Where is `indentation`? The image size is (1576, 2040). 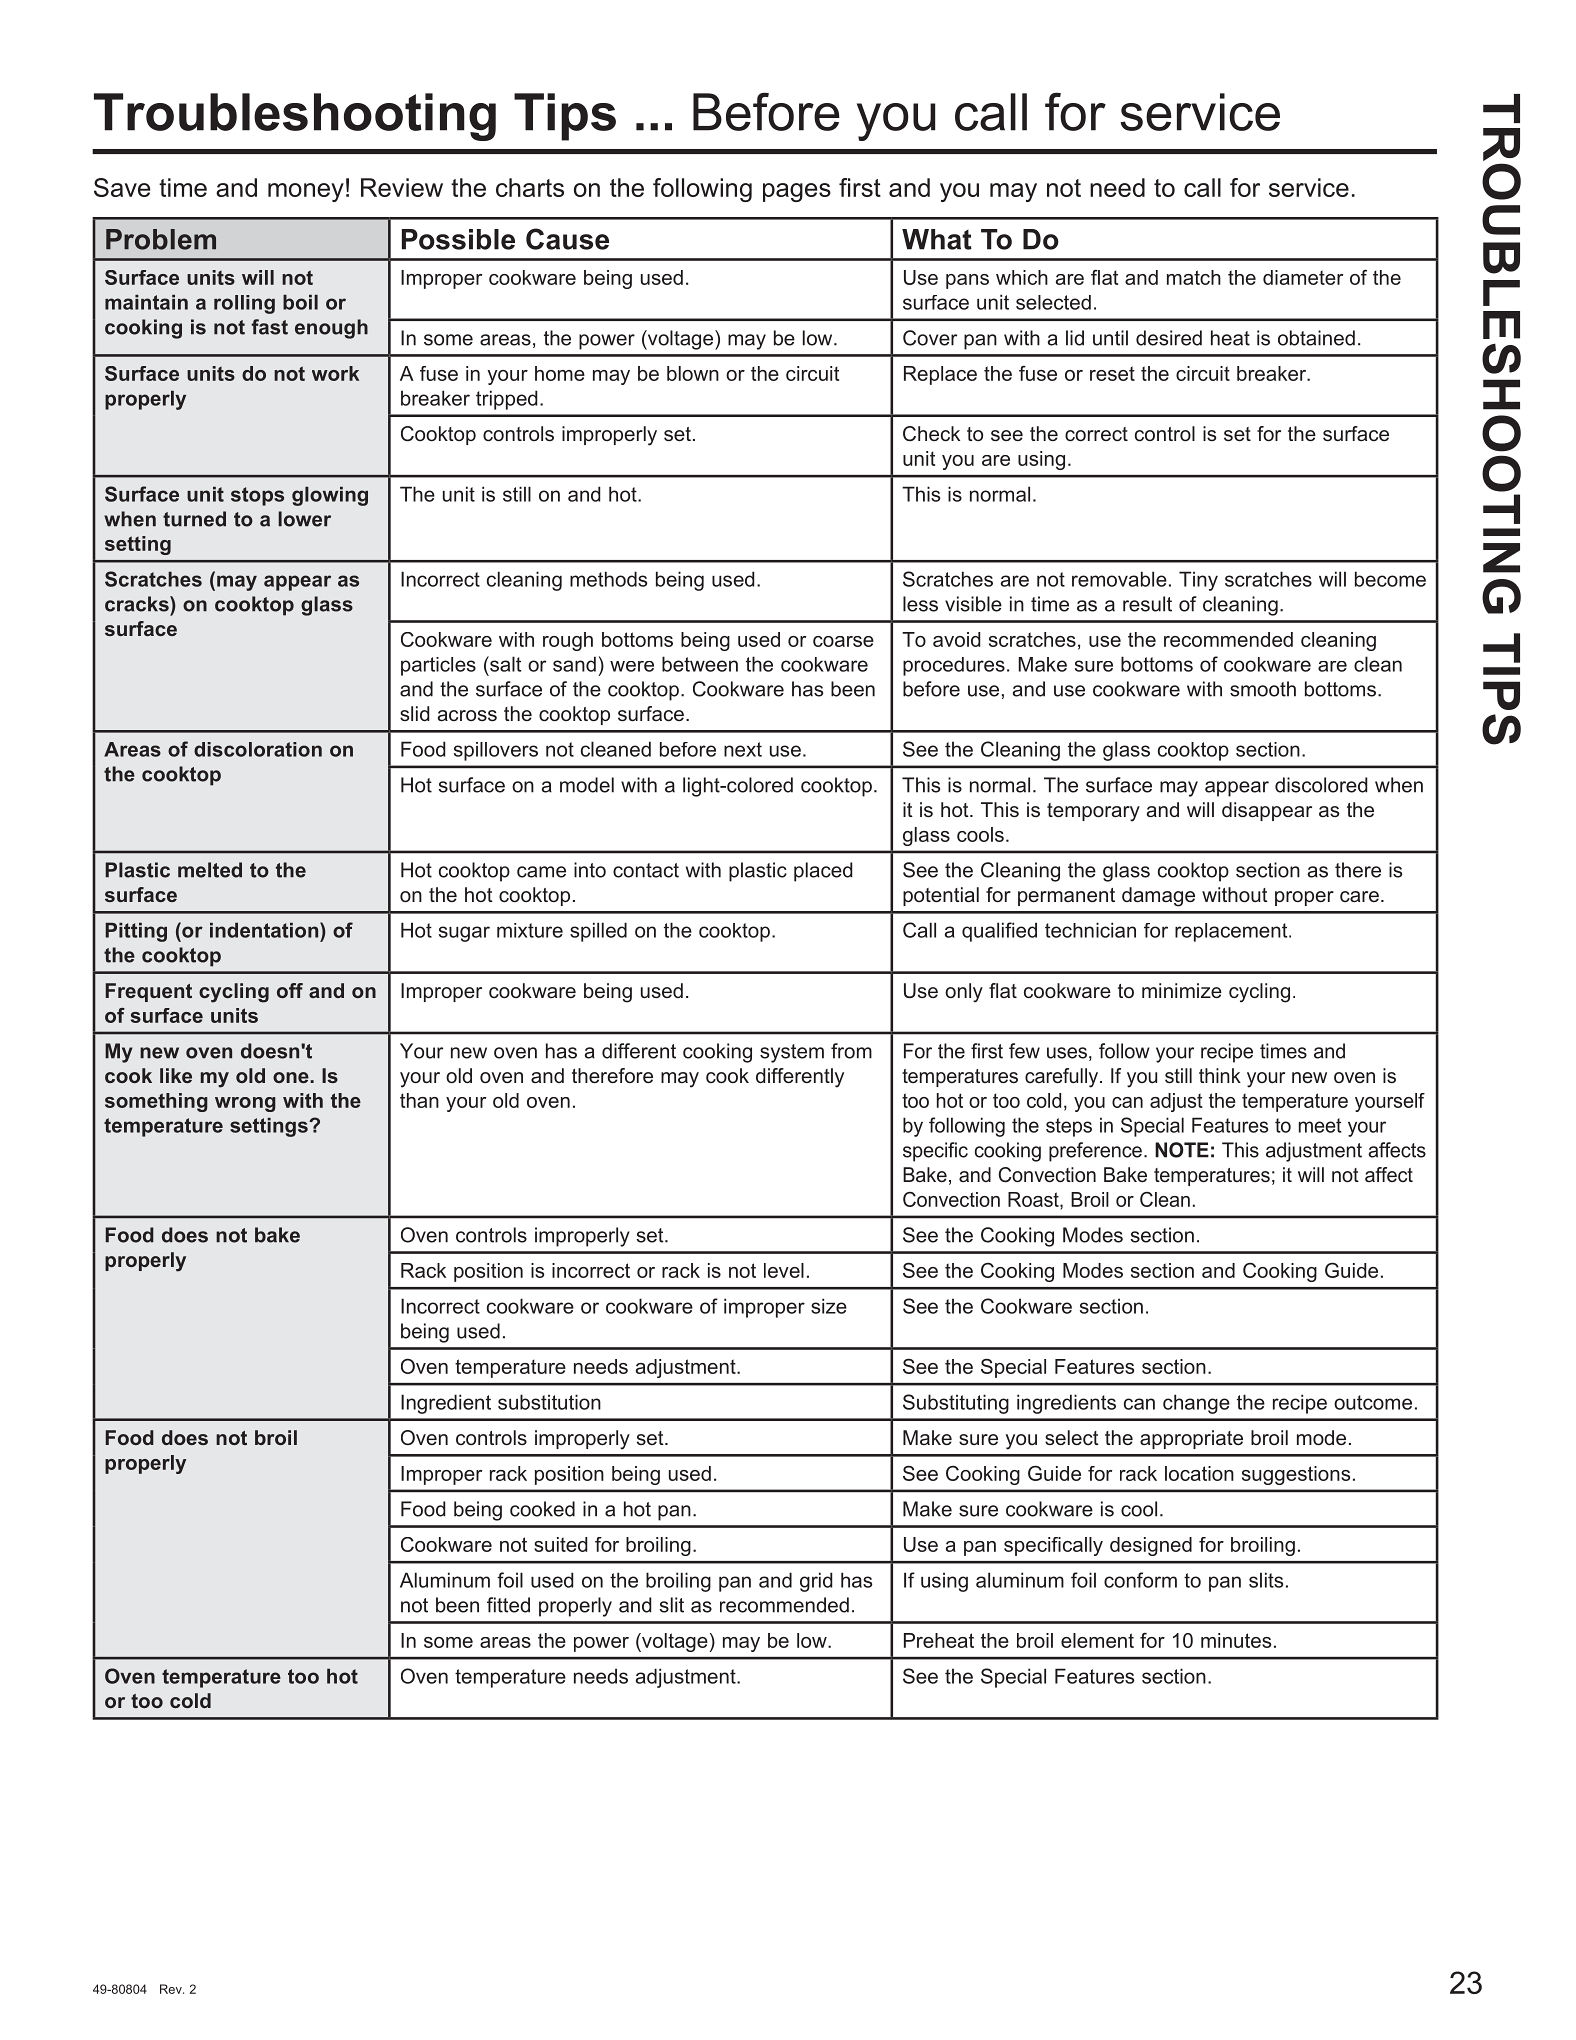
indentation is located at coordinates (265, 930).
